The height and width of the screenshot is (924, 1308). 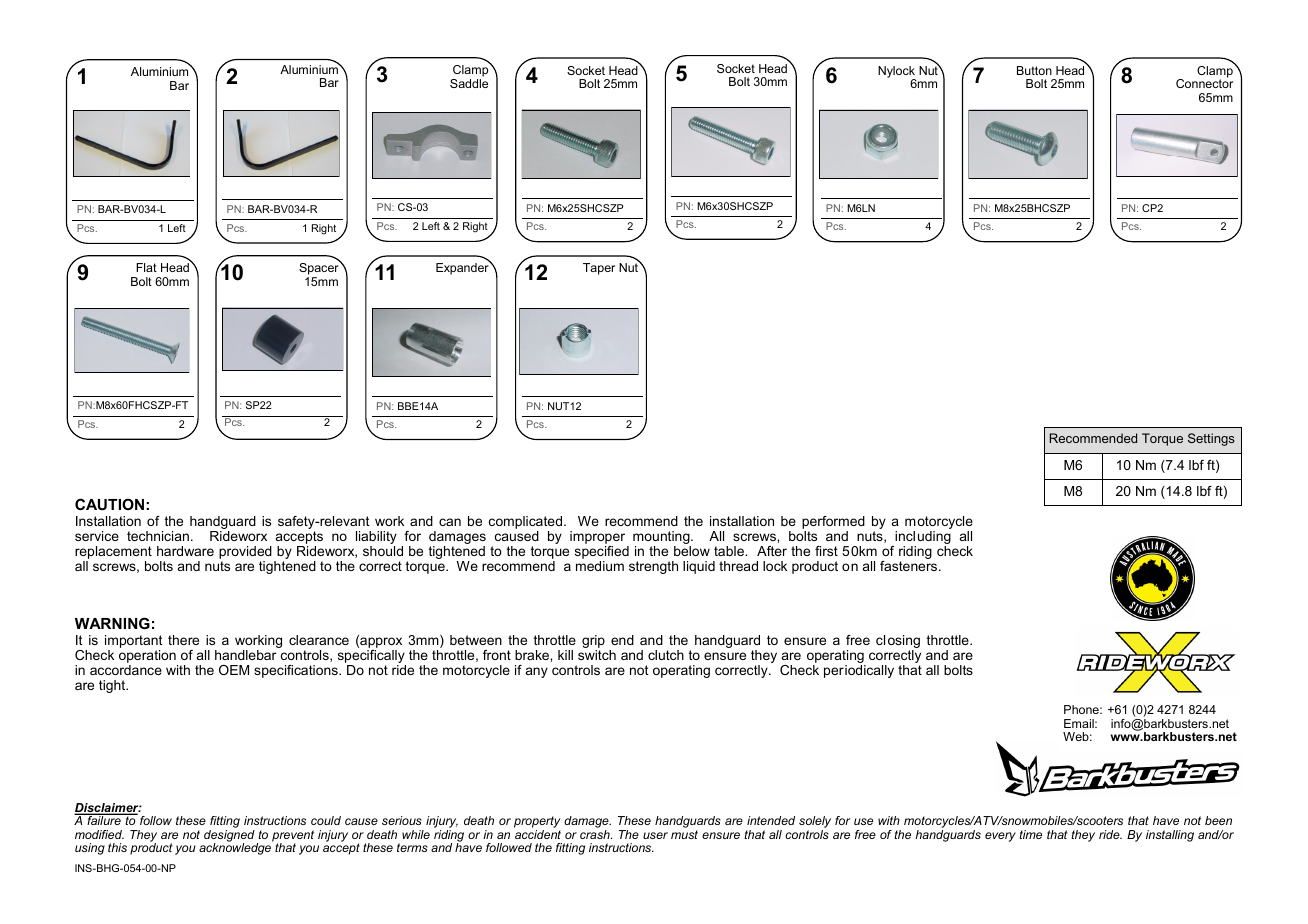 What do you see at coordinates (666, 655) in the screenshot?
I see `clutch` at bounding box center [666, 655].
